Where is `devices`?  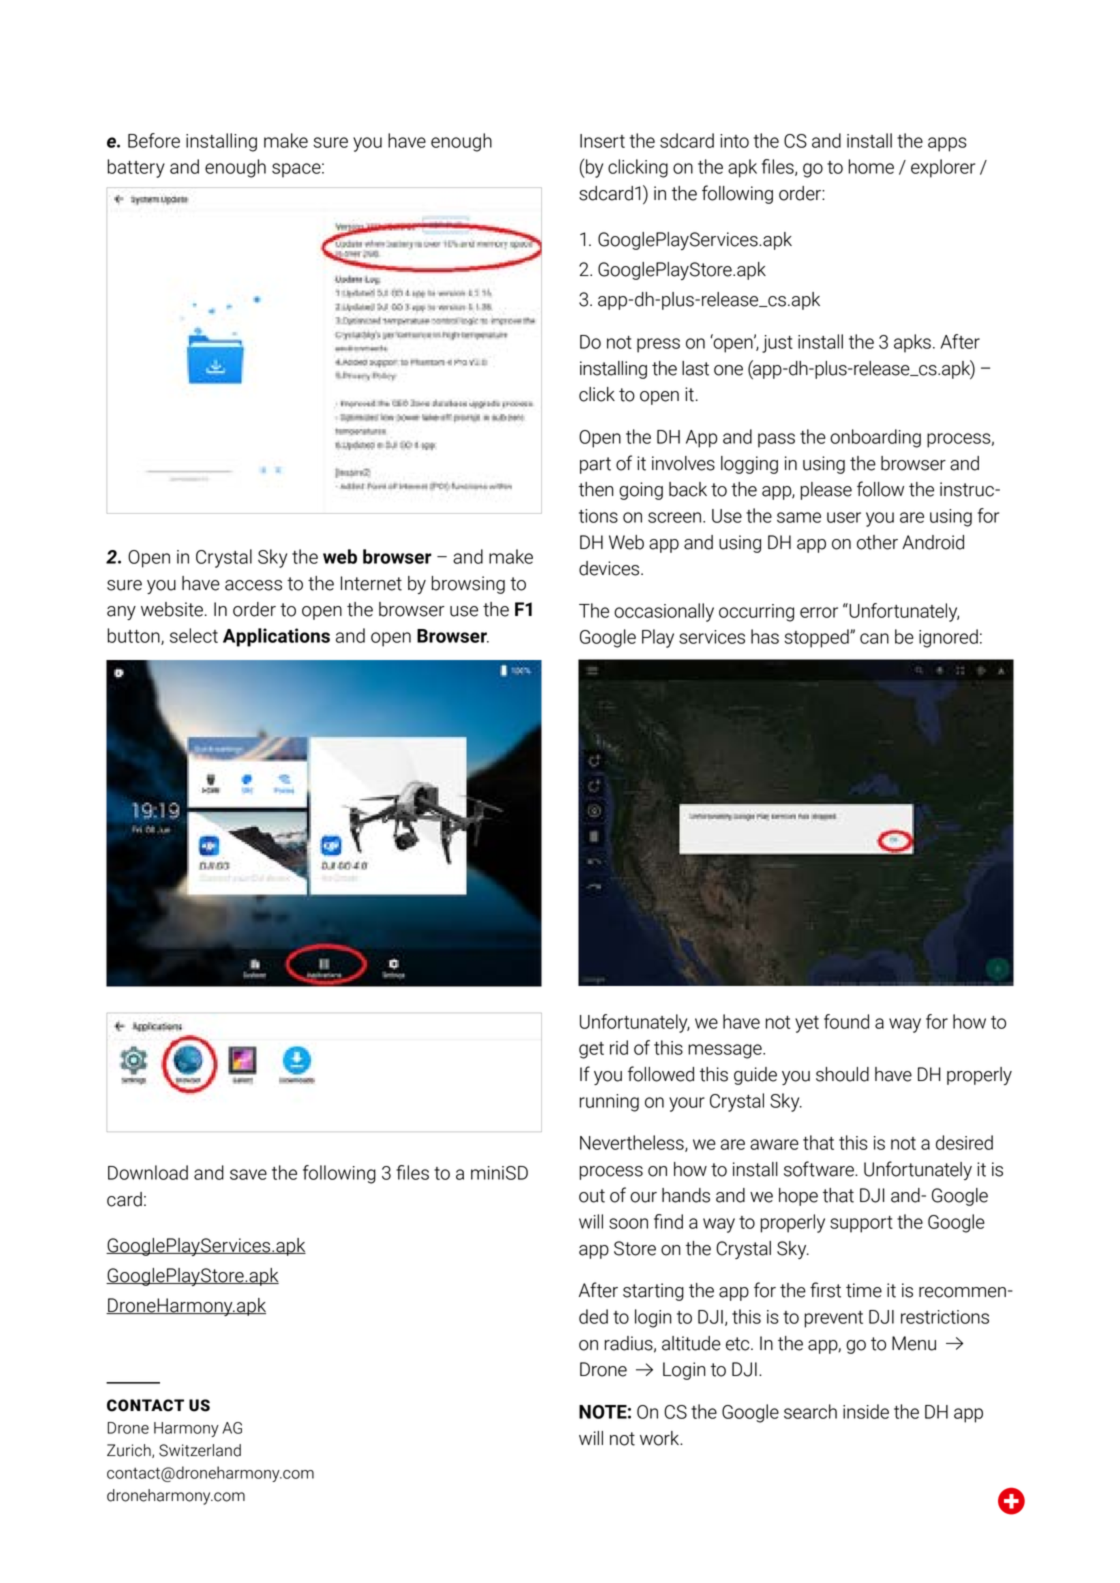 devices is located at coordinates (610, 568).
